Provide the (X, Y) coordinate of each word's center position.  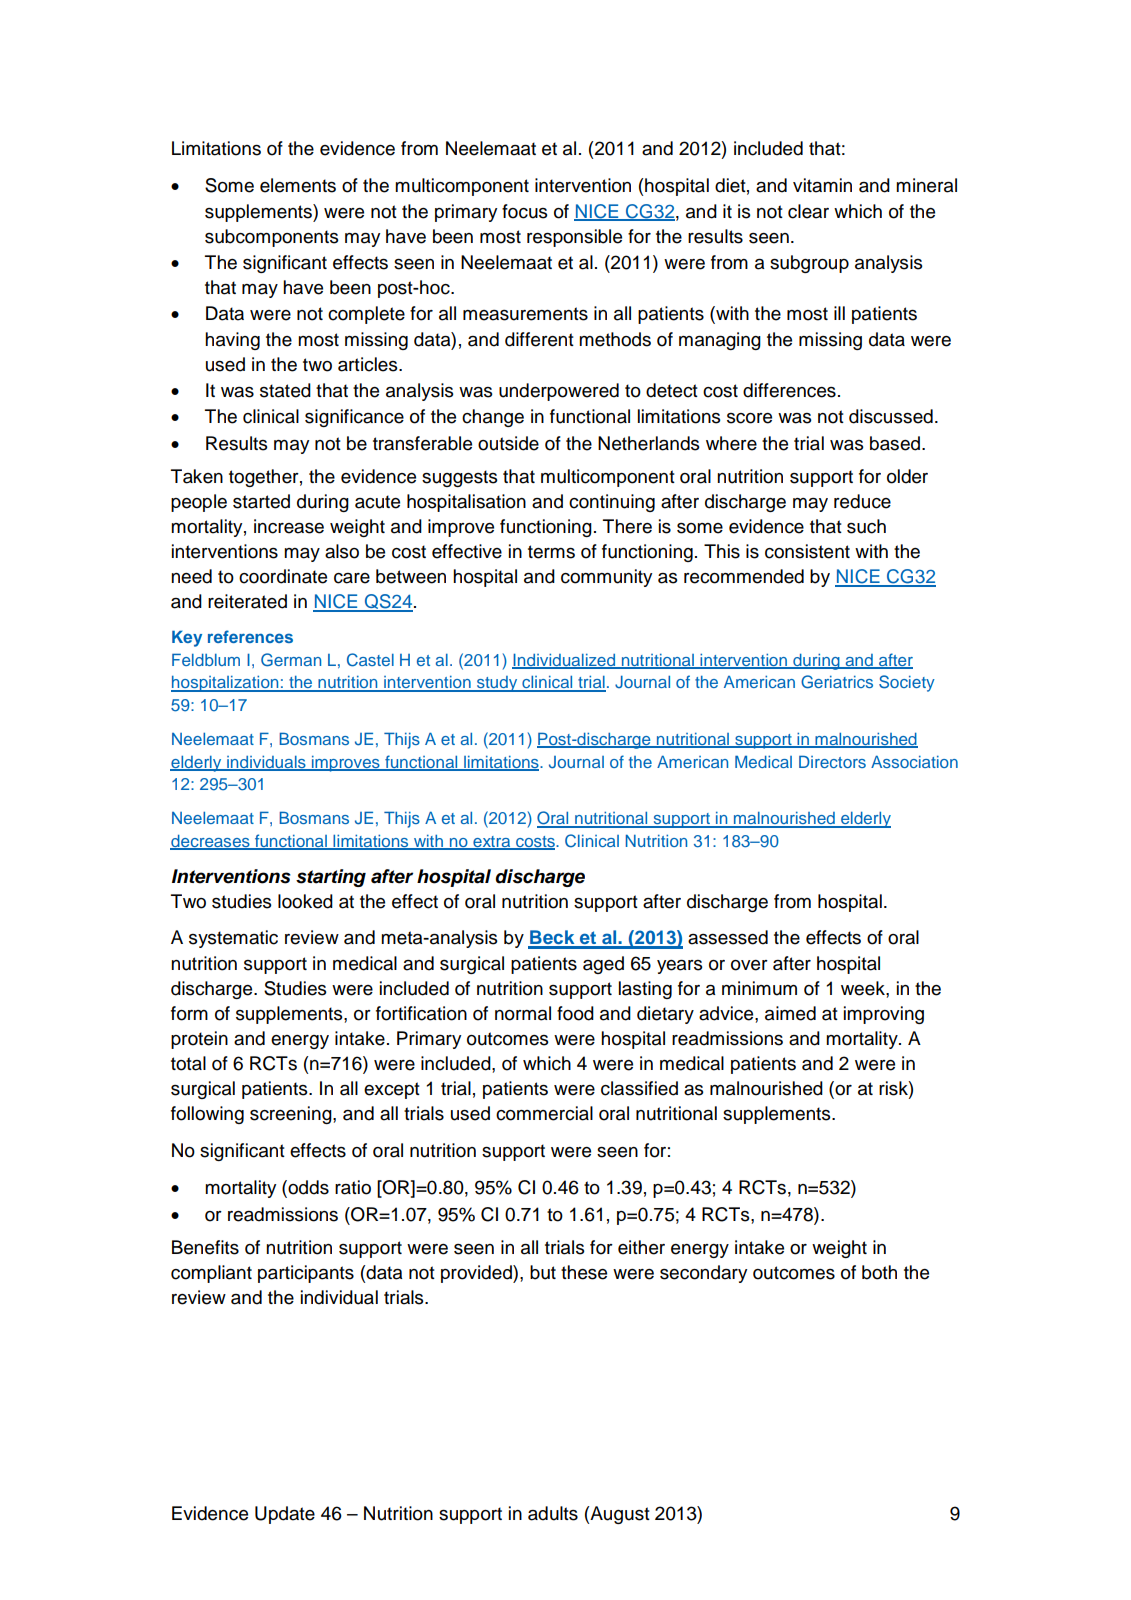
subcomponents (272, 238)
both (879, 1272)
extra (492, 843)
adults (553, 1513)
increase (289, 526)
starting (331, 878)
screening (292, 1115)
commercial (544, 1113)
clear (808, 211)
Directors (832, 761)
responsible (574, 238)
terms (551, 552)
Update (285, 1515)
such (866, 526)
